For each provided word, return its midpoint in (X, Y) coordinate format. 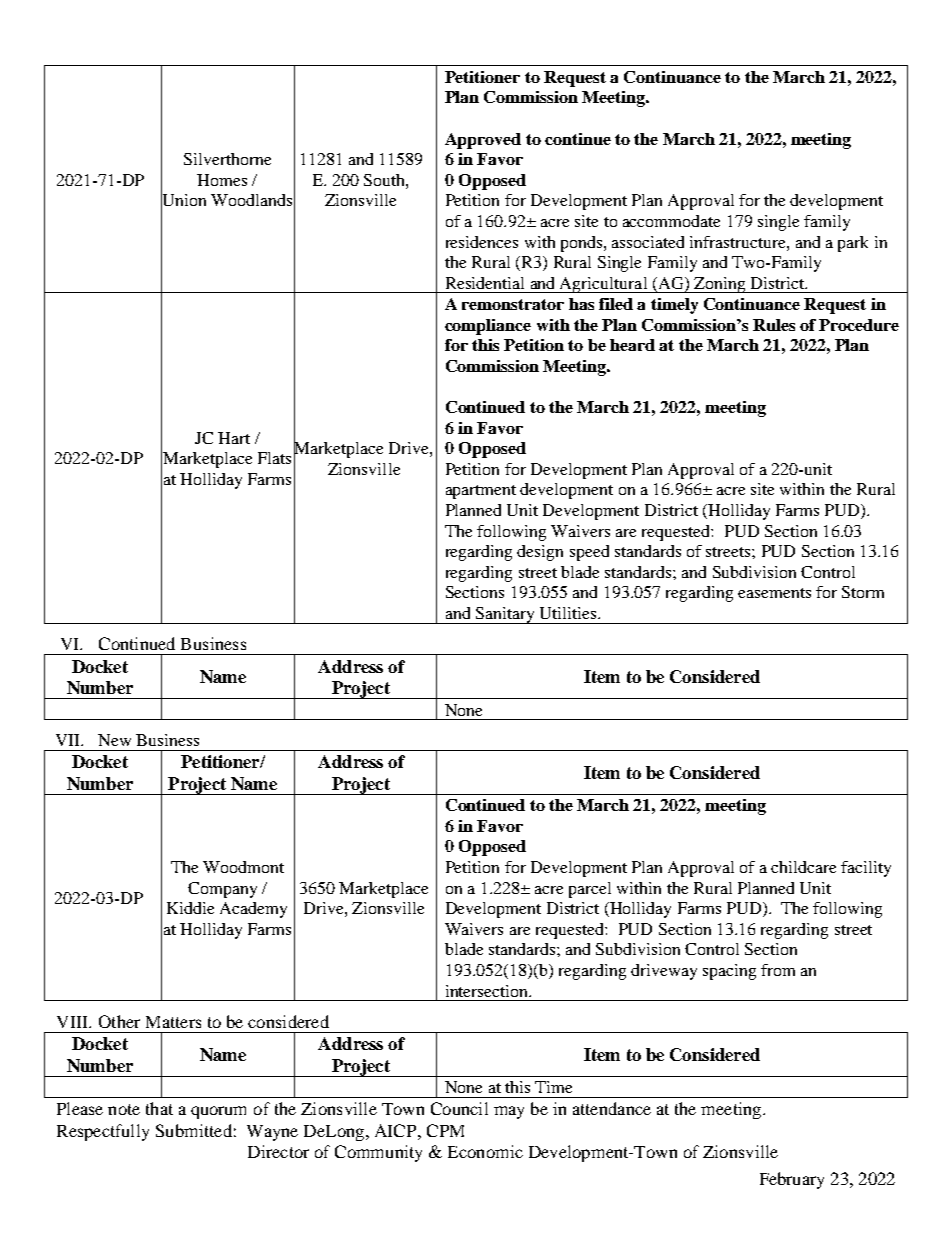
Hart (234, 438)
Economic (485, 1151)
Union (183, 200)
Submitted (194, 1130)
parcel (590, 890)
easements (774, 593)
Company (222, 890)
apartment (481, 492)
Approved (483, 141)
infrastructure (739, 242)
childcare (803, 867)
